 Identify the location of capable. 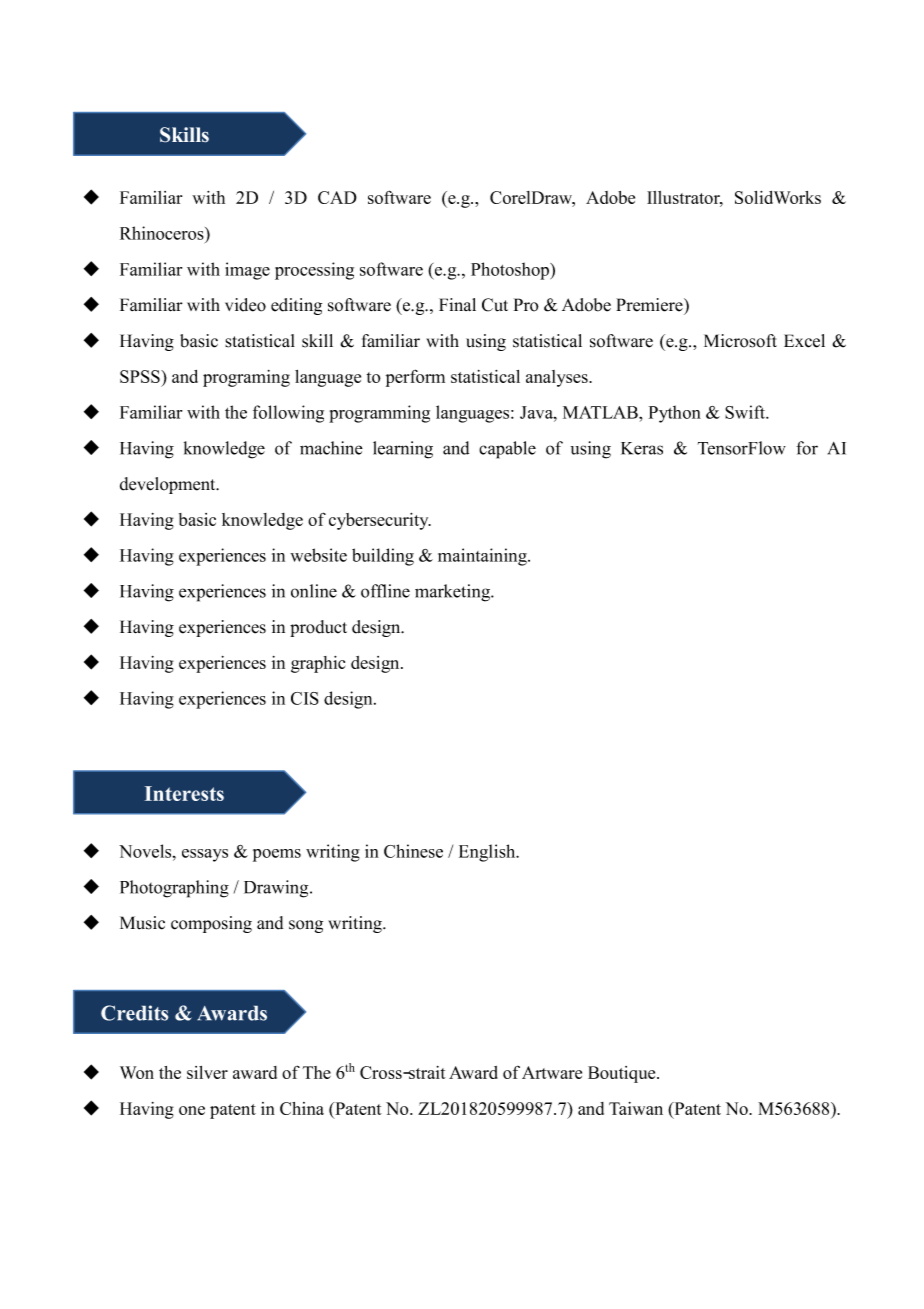
(507, 450).
